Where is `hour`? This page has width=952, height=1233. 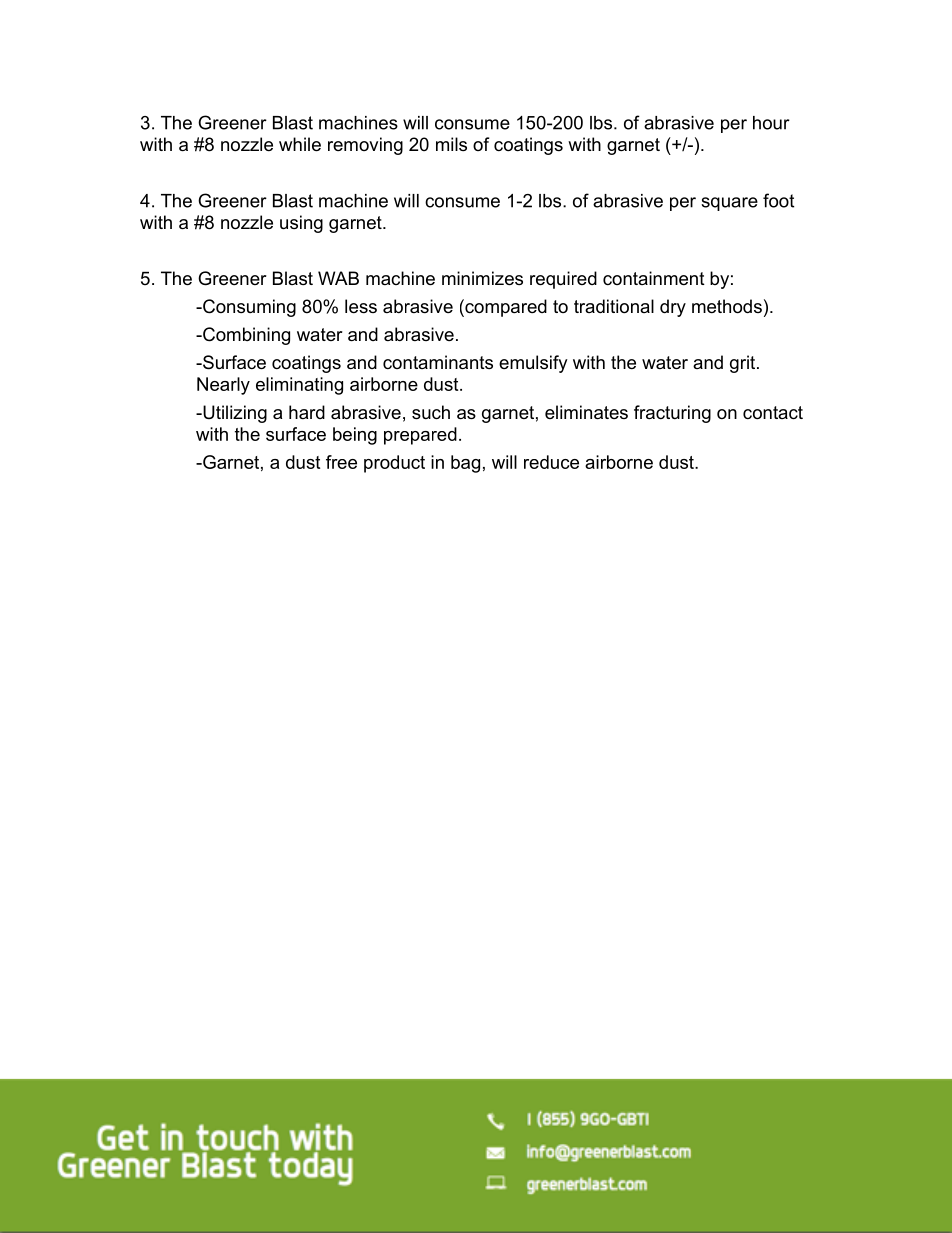 hour is located at coordinates (771, 123).
